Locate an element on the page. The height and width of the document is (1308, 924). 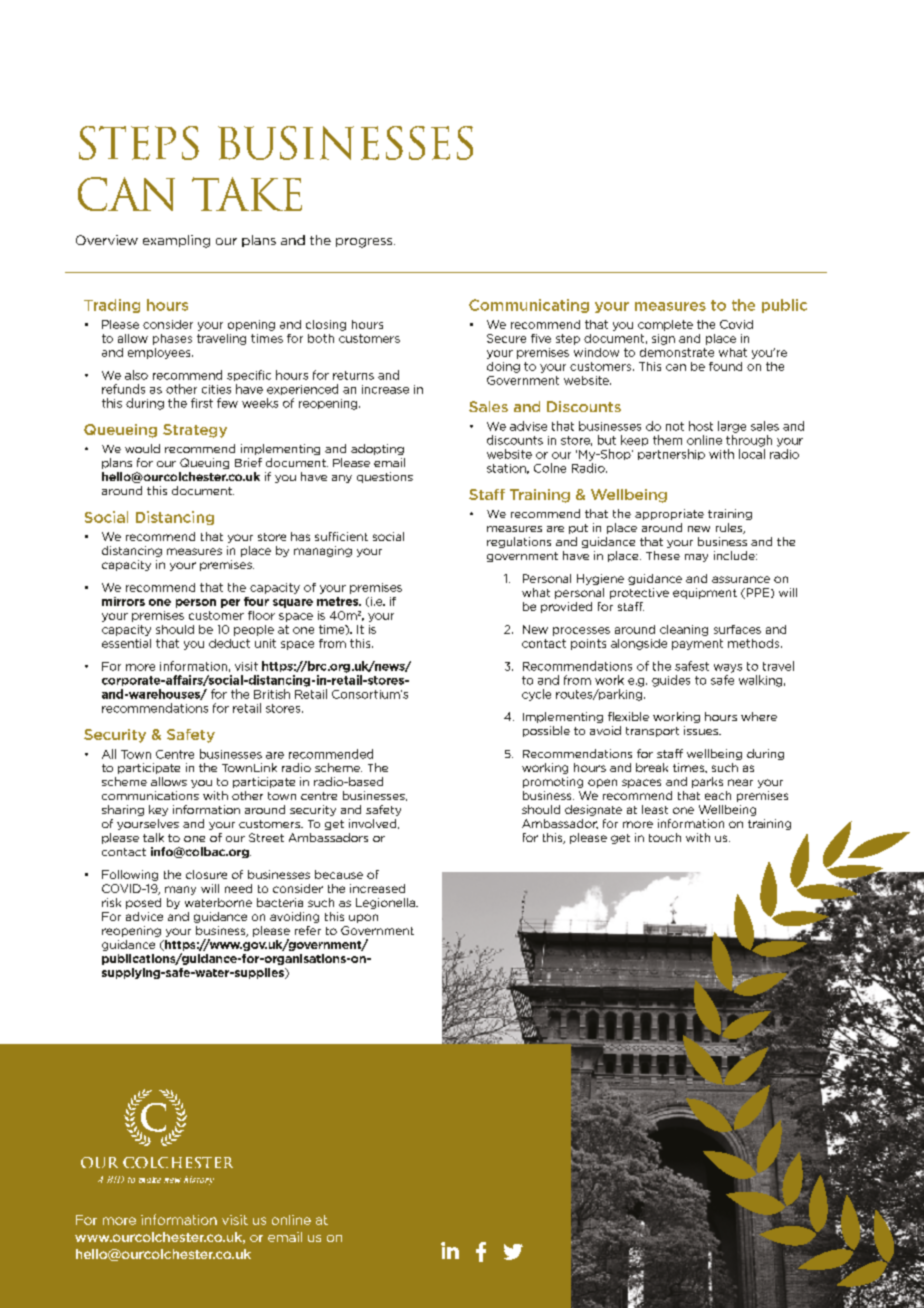
complete is located at coordinates (665, 325).
